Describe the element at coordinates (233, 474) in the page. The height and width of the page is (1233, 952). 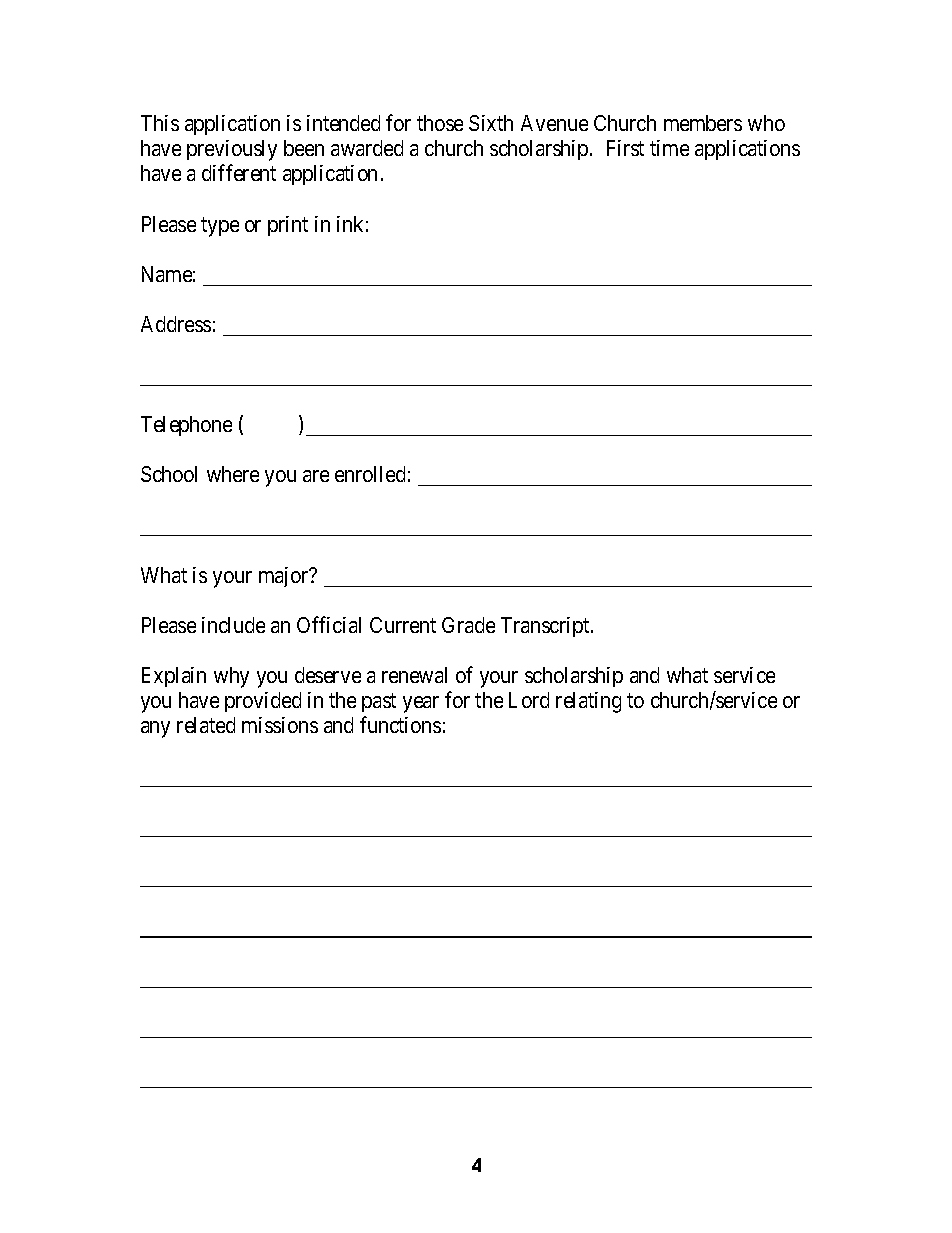
I see `where` at that location.
